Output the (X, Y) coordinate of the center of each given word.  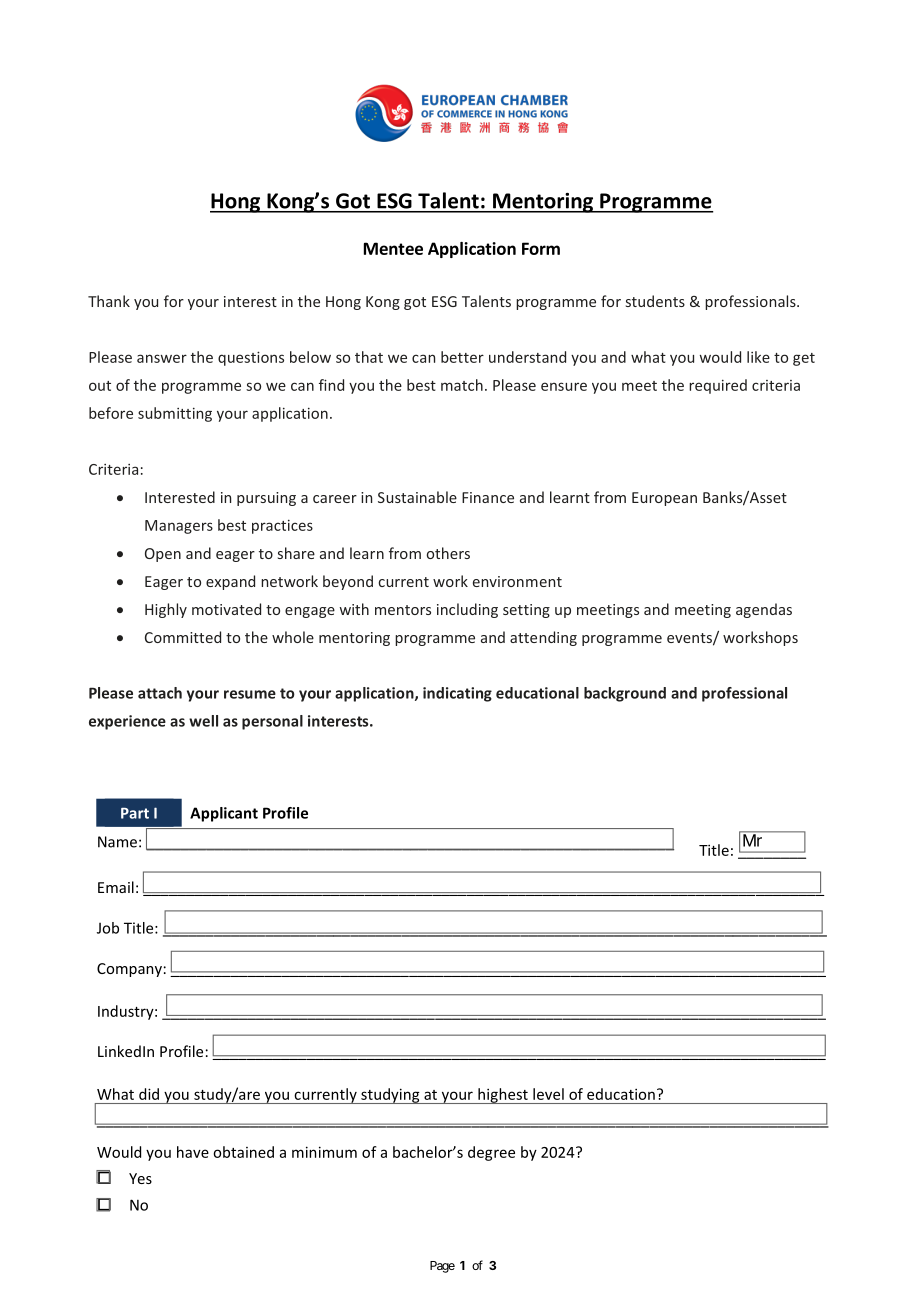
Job (108, 928)
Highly (166, 610)
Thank (109, 301)
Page (442, 1267)
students (655, 301)
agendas (764, 610)
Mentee (393, 248)
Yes (140, 1178)
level (548, 1094)
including (467, 610)
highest (503, 1096)
